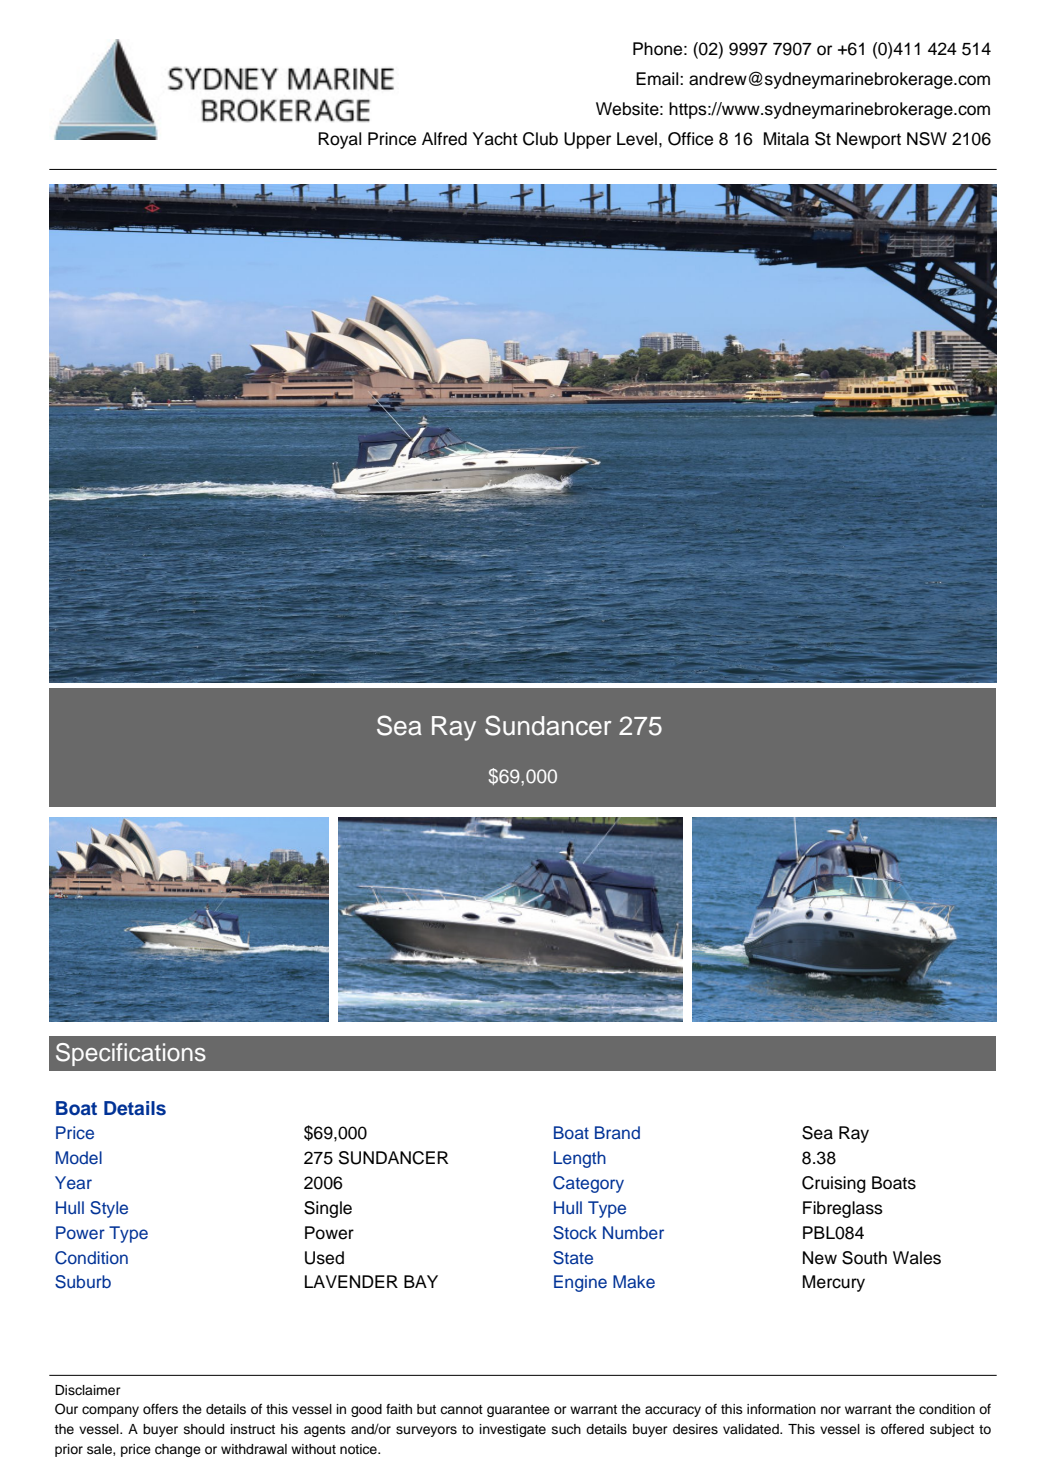 This screenshot has height=1480, width=1046. Describe the element at coordinates (160, 1409) in the screenshot. I see `offers` at that location.
